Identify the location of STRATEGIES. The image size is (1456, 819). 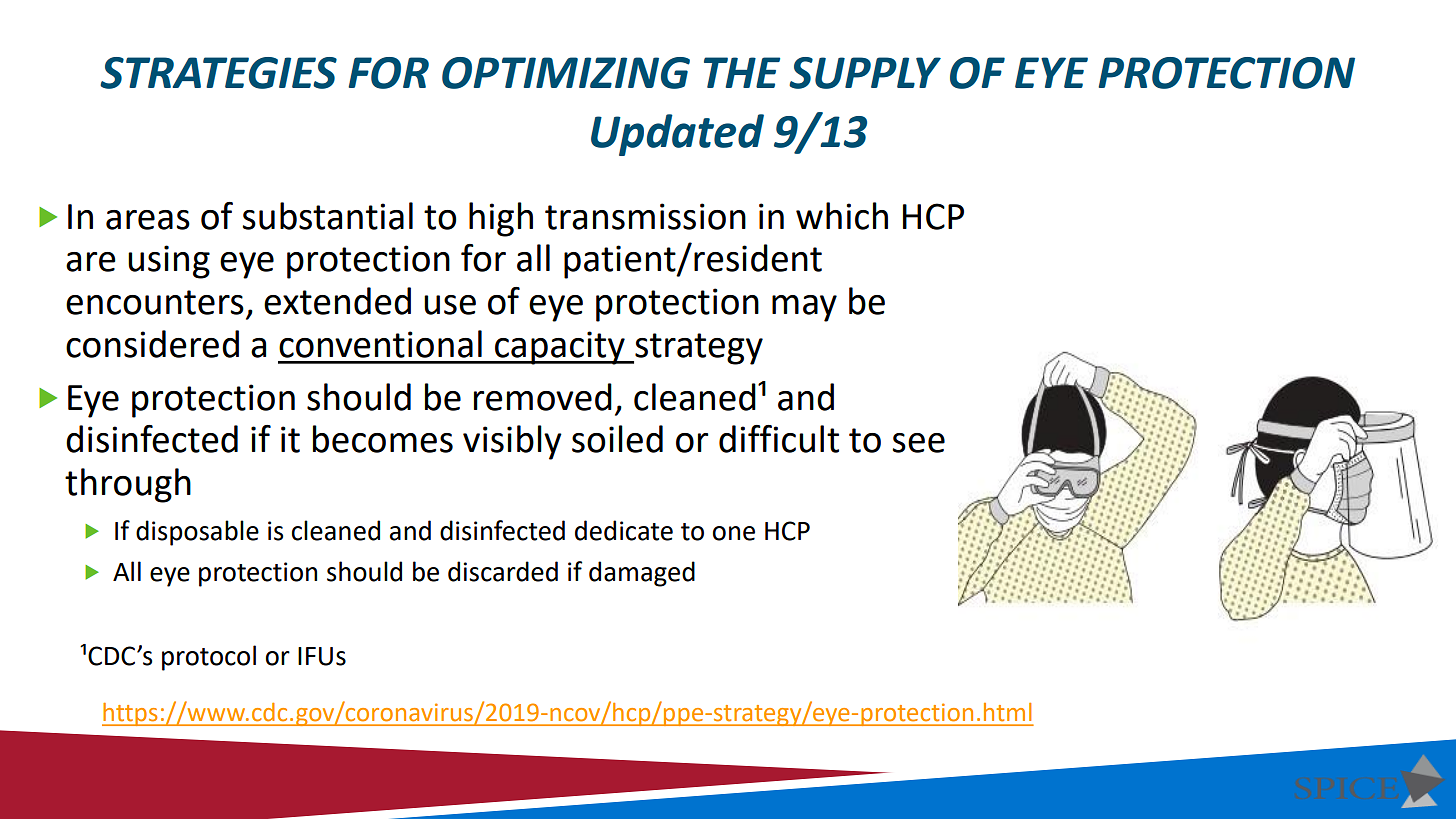
(218, 73).
